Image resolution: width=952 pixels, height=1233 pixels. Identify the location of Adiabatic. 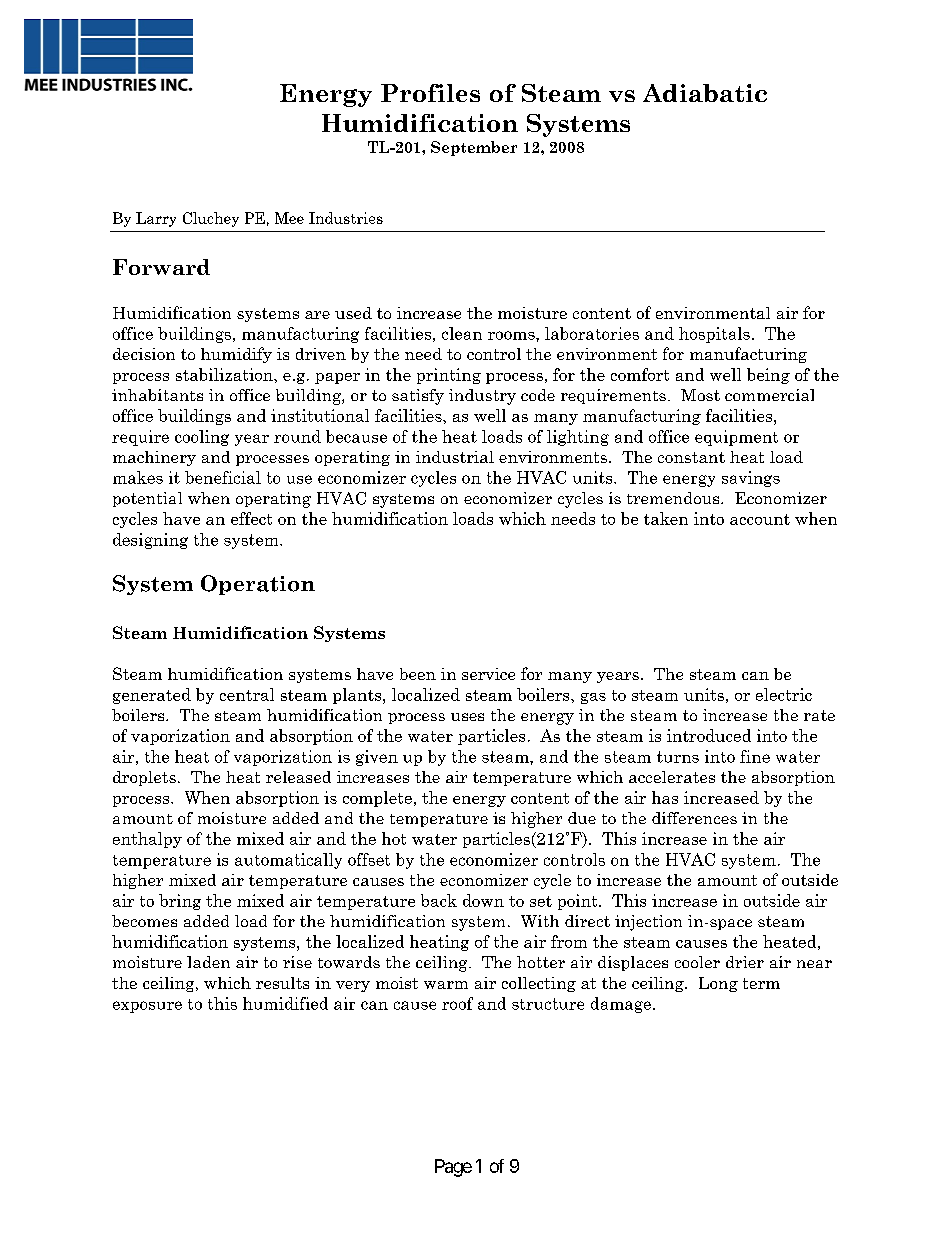
(705, 93).
